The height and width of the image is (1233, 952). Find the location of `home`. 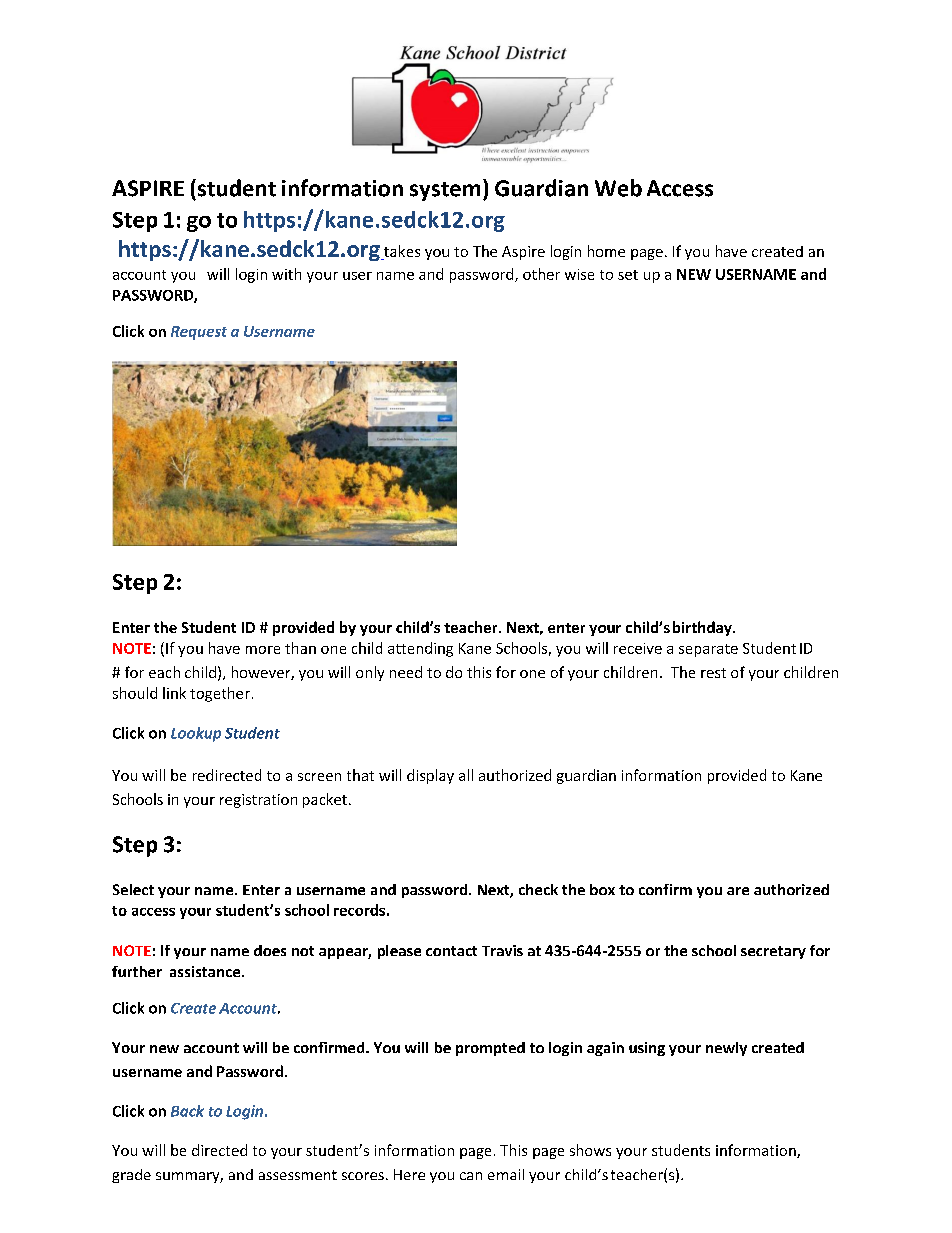

home is located at coordinates (606, 251).
